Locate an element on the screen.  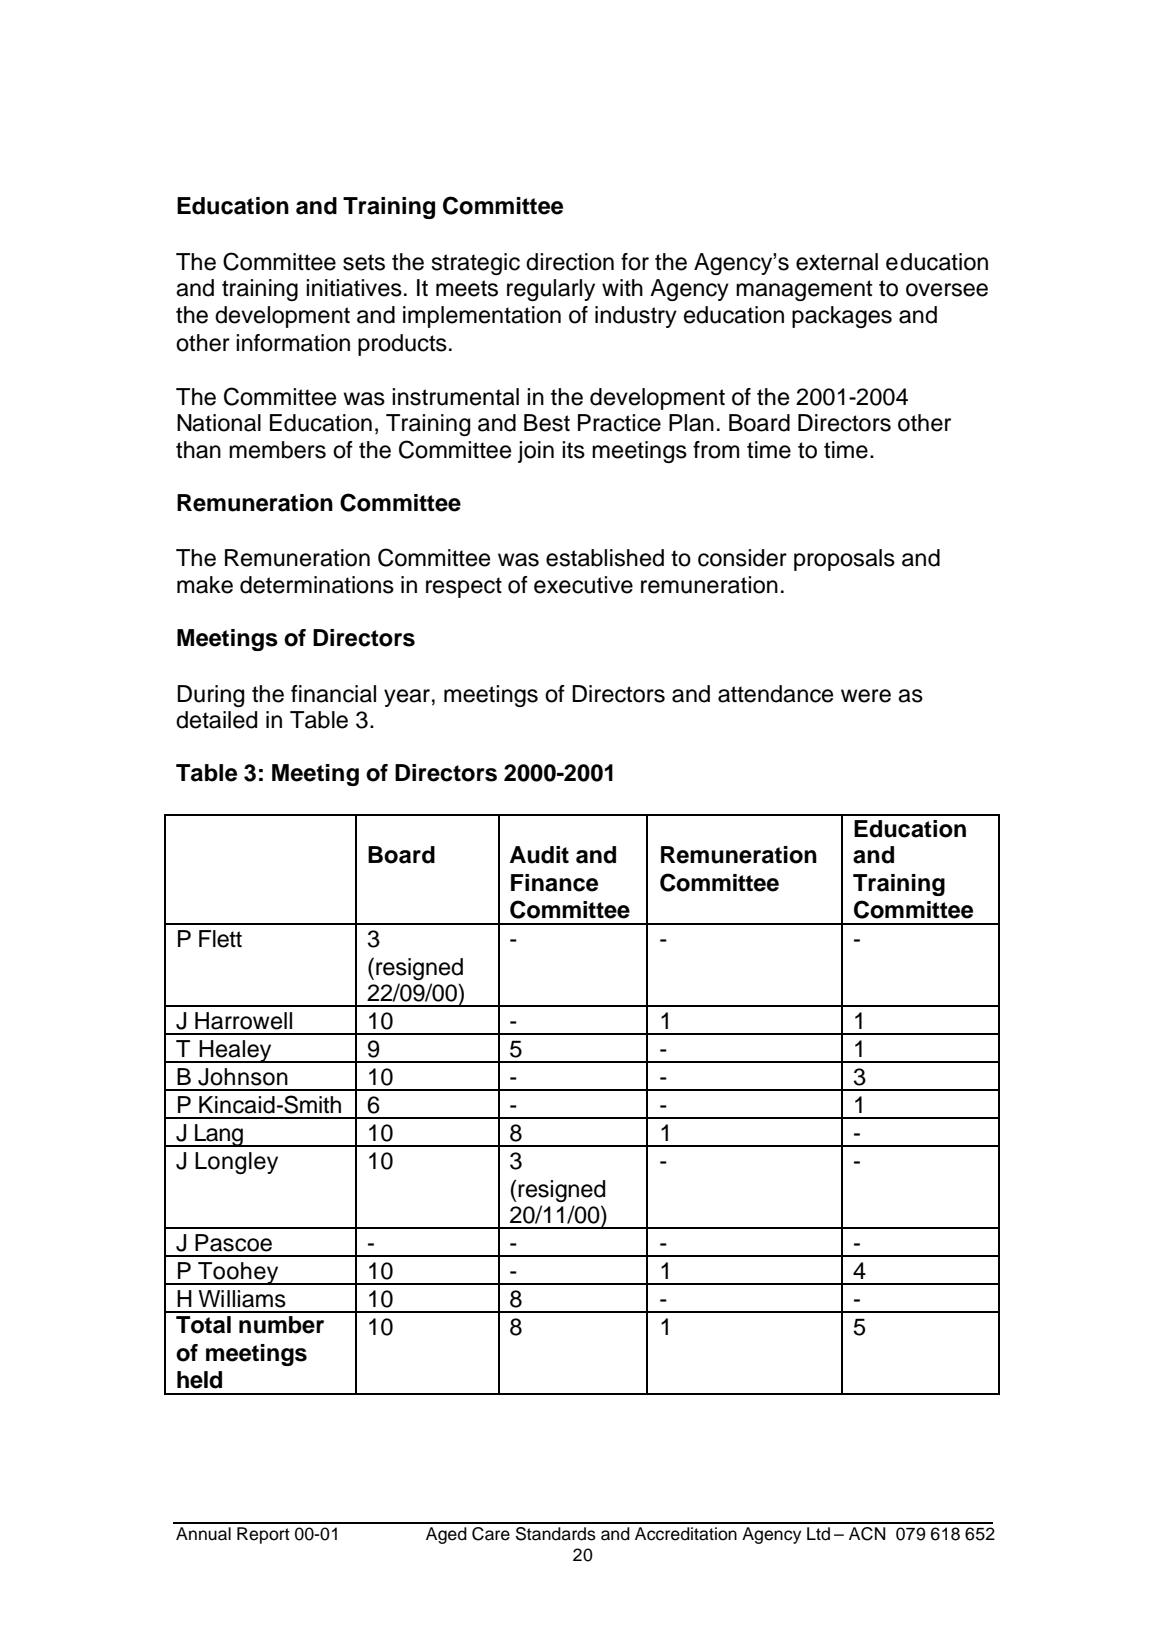
number is located at coordinates (281, 1325).
